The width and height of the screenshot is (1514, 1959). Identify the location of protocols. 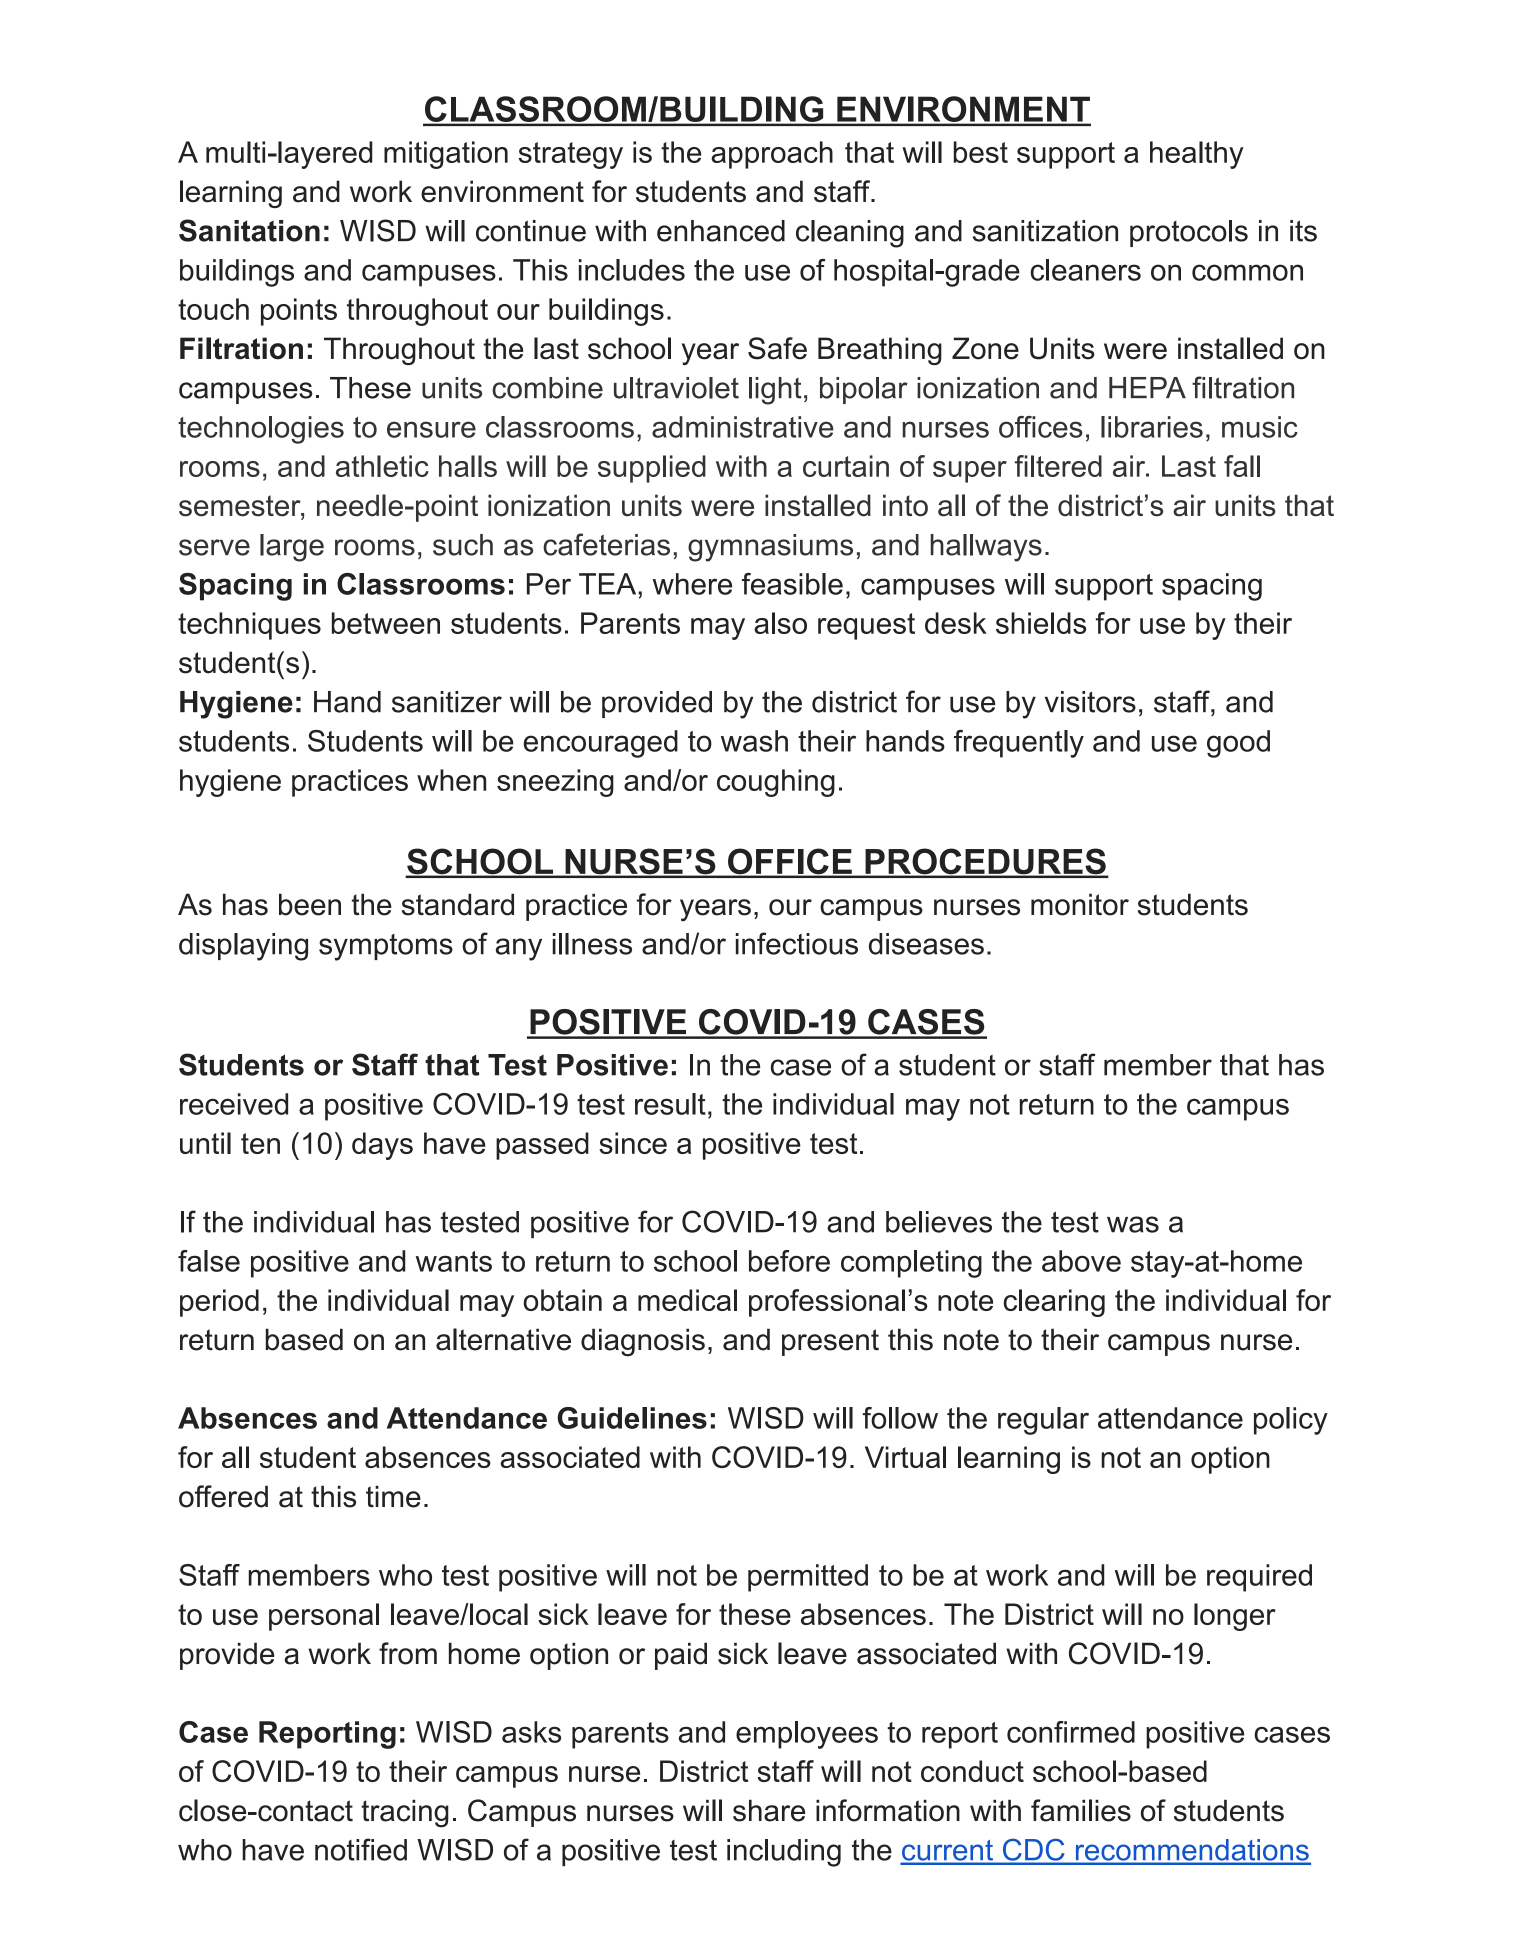
(1189, 233).
